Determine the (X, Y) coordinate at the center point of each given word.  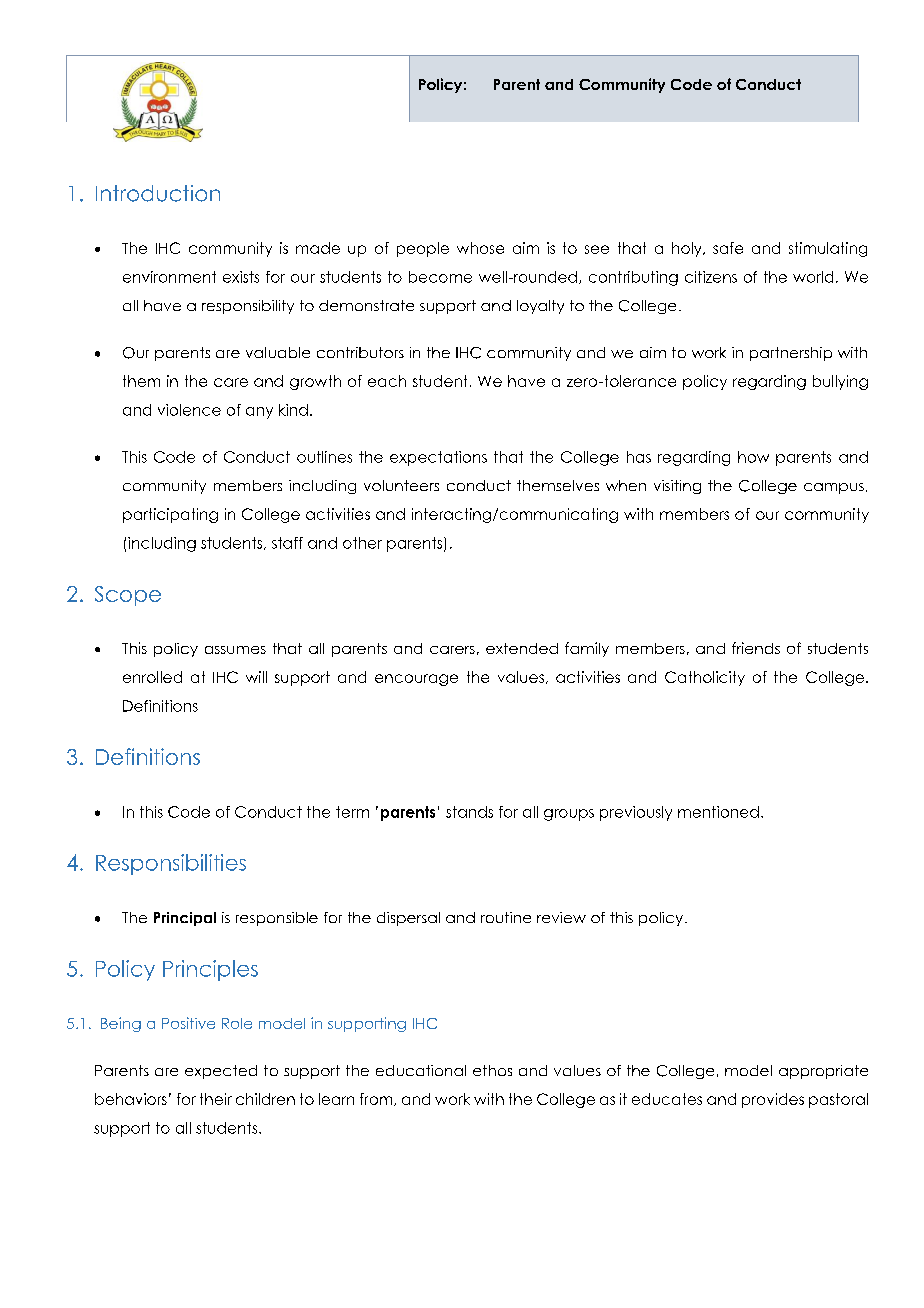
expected (221, 1072)
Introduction (158, 193)
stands (469, 812)
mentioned (718, 812)
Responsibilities (171, 864)
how (753, 457)
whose (480, 248)
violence (189, 410)
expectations (438, 458)
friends (756, 648)
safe (728, 248)
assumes (235, 650)
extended (522, 648)
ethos (492, 1070)
